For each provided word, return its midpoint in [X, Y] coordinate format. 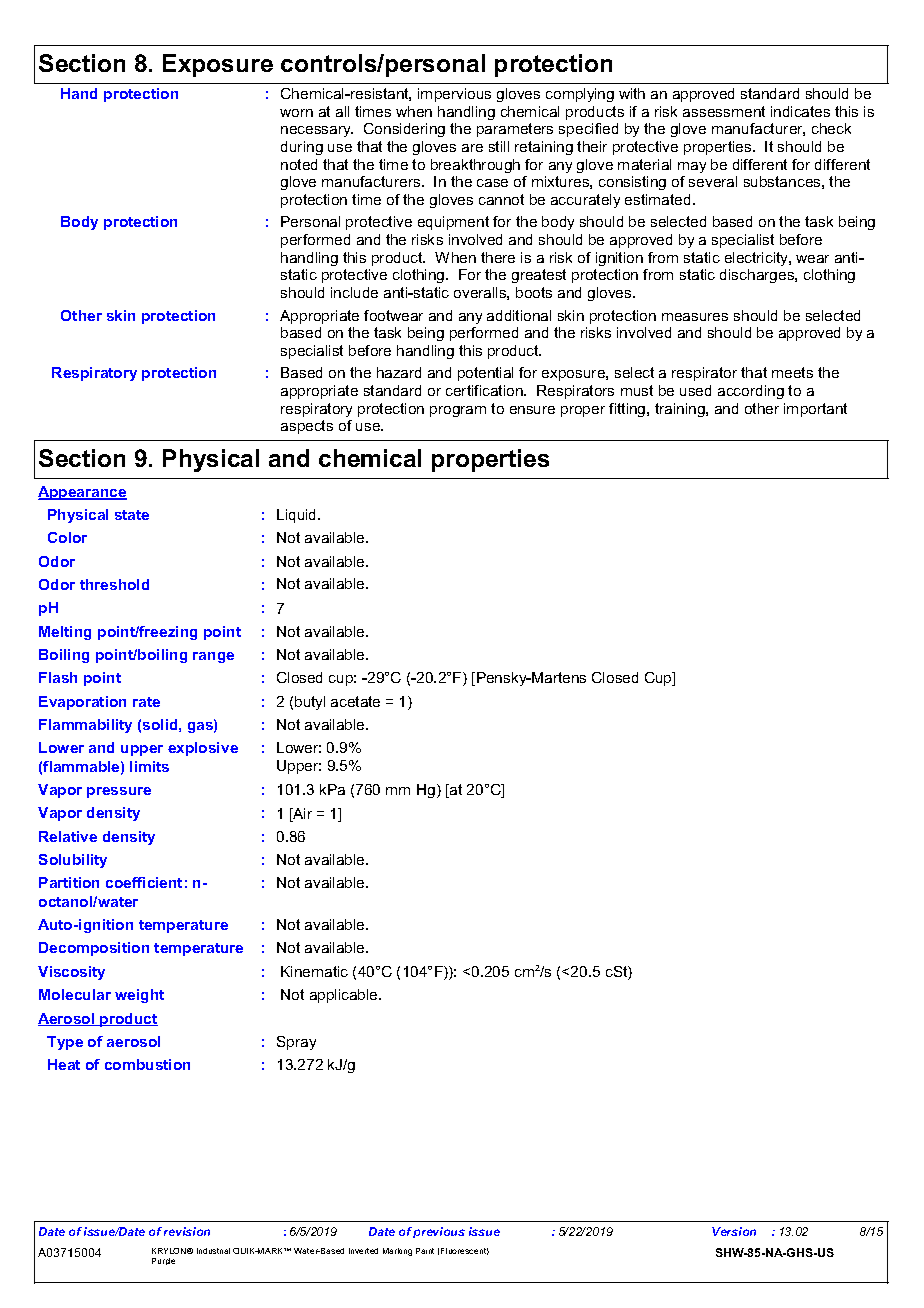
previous [439, 1232]
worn [296, 113]
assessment [724, 111]
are [472, 148]
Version [734, 1231]
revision [187, 1231]
